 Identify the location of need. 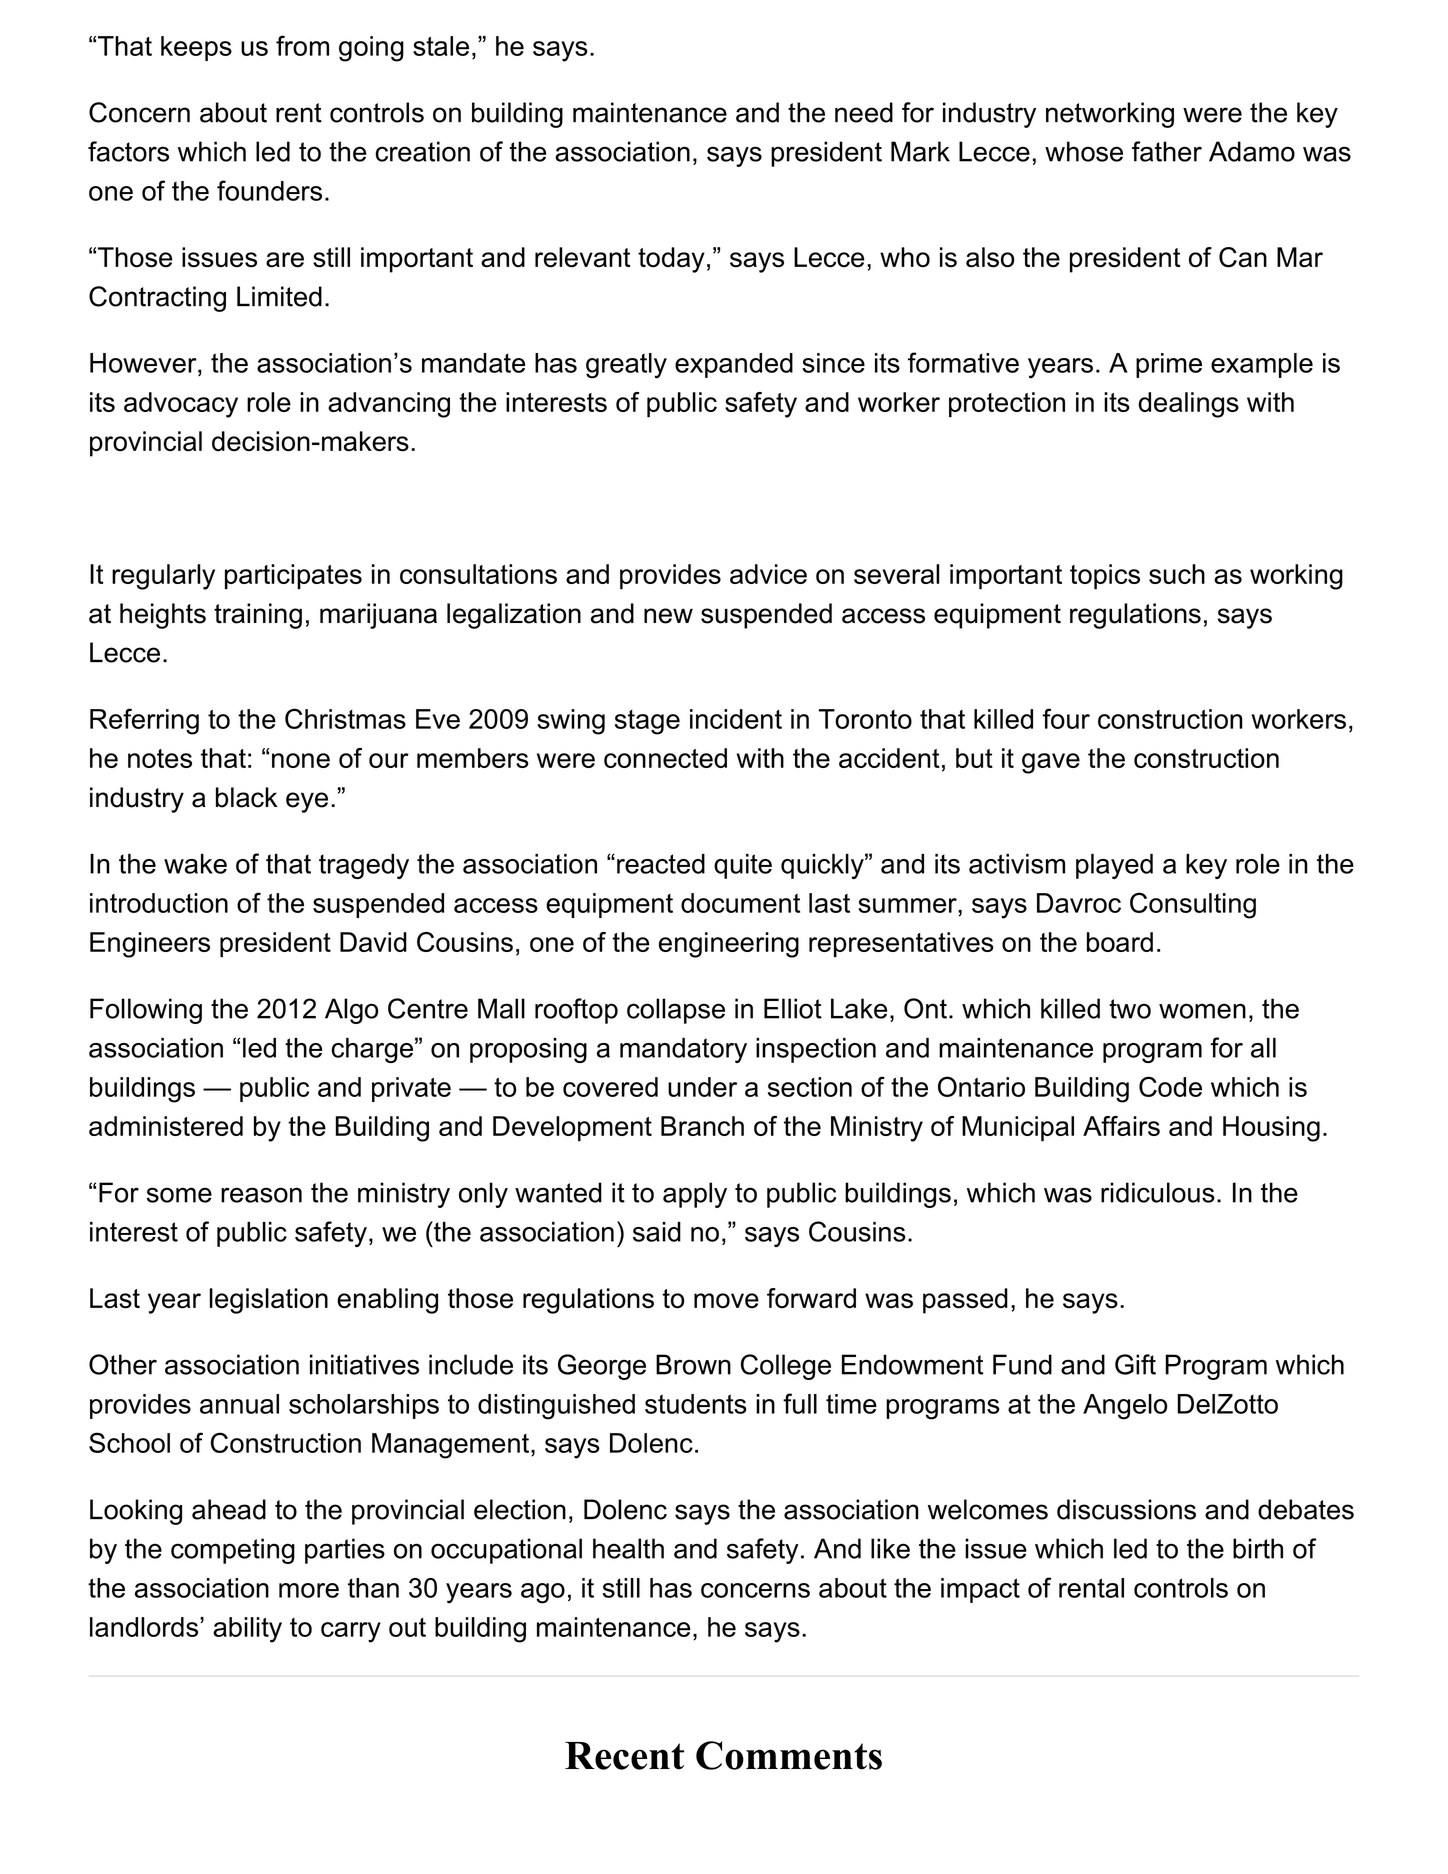
(864, 112).
